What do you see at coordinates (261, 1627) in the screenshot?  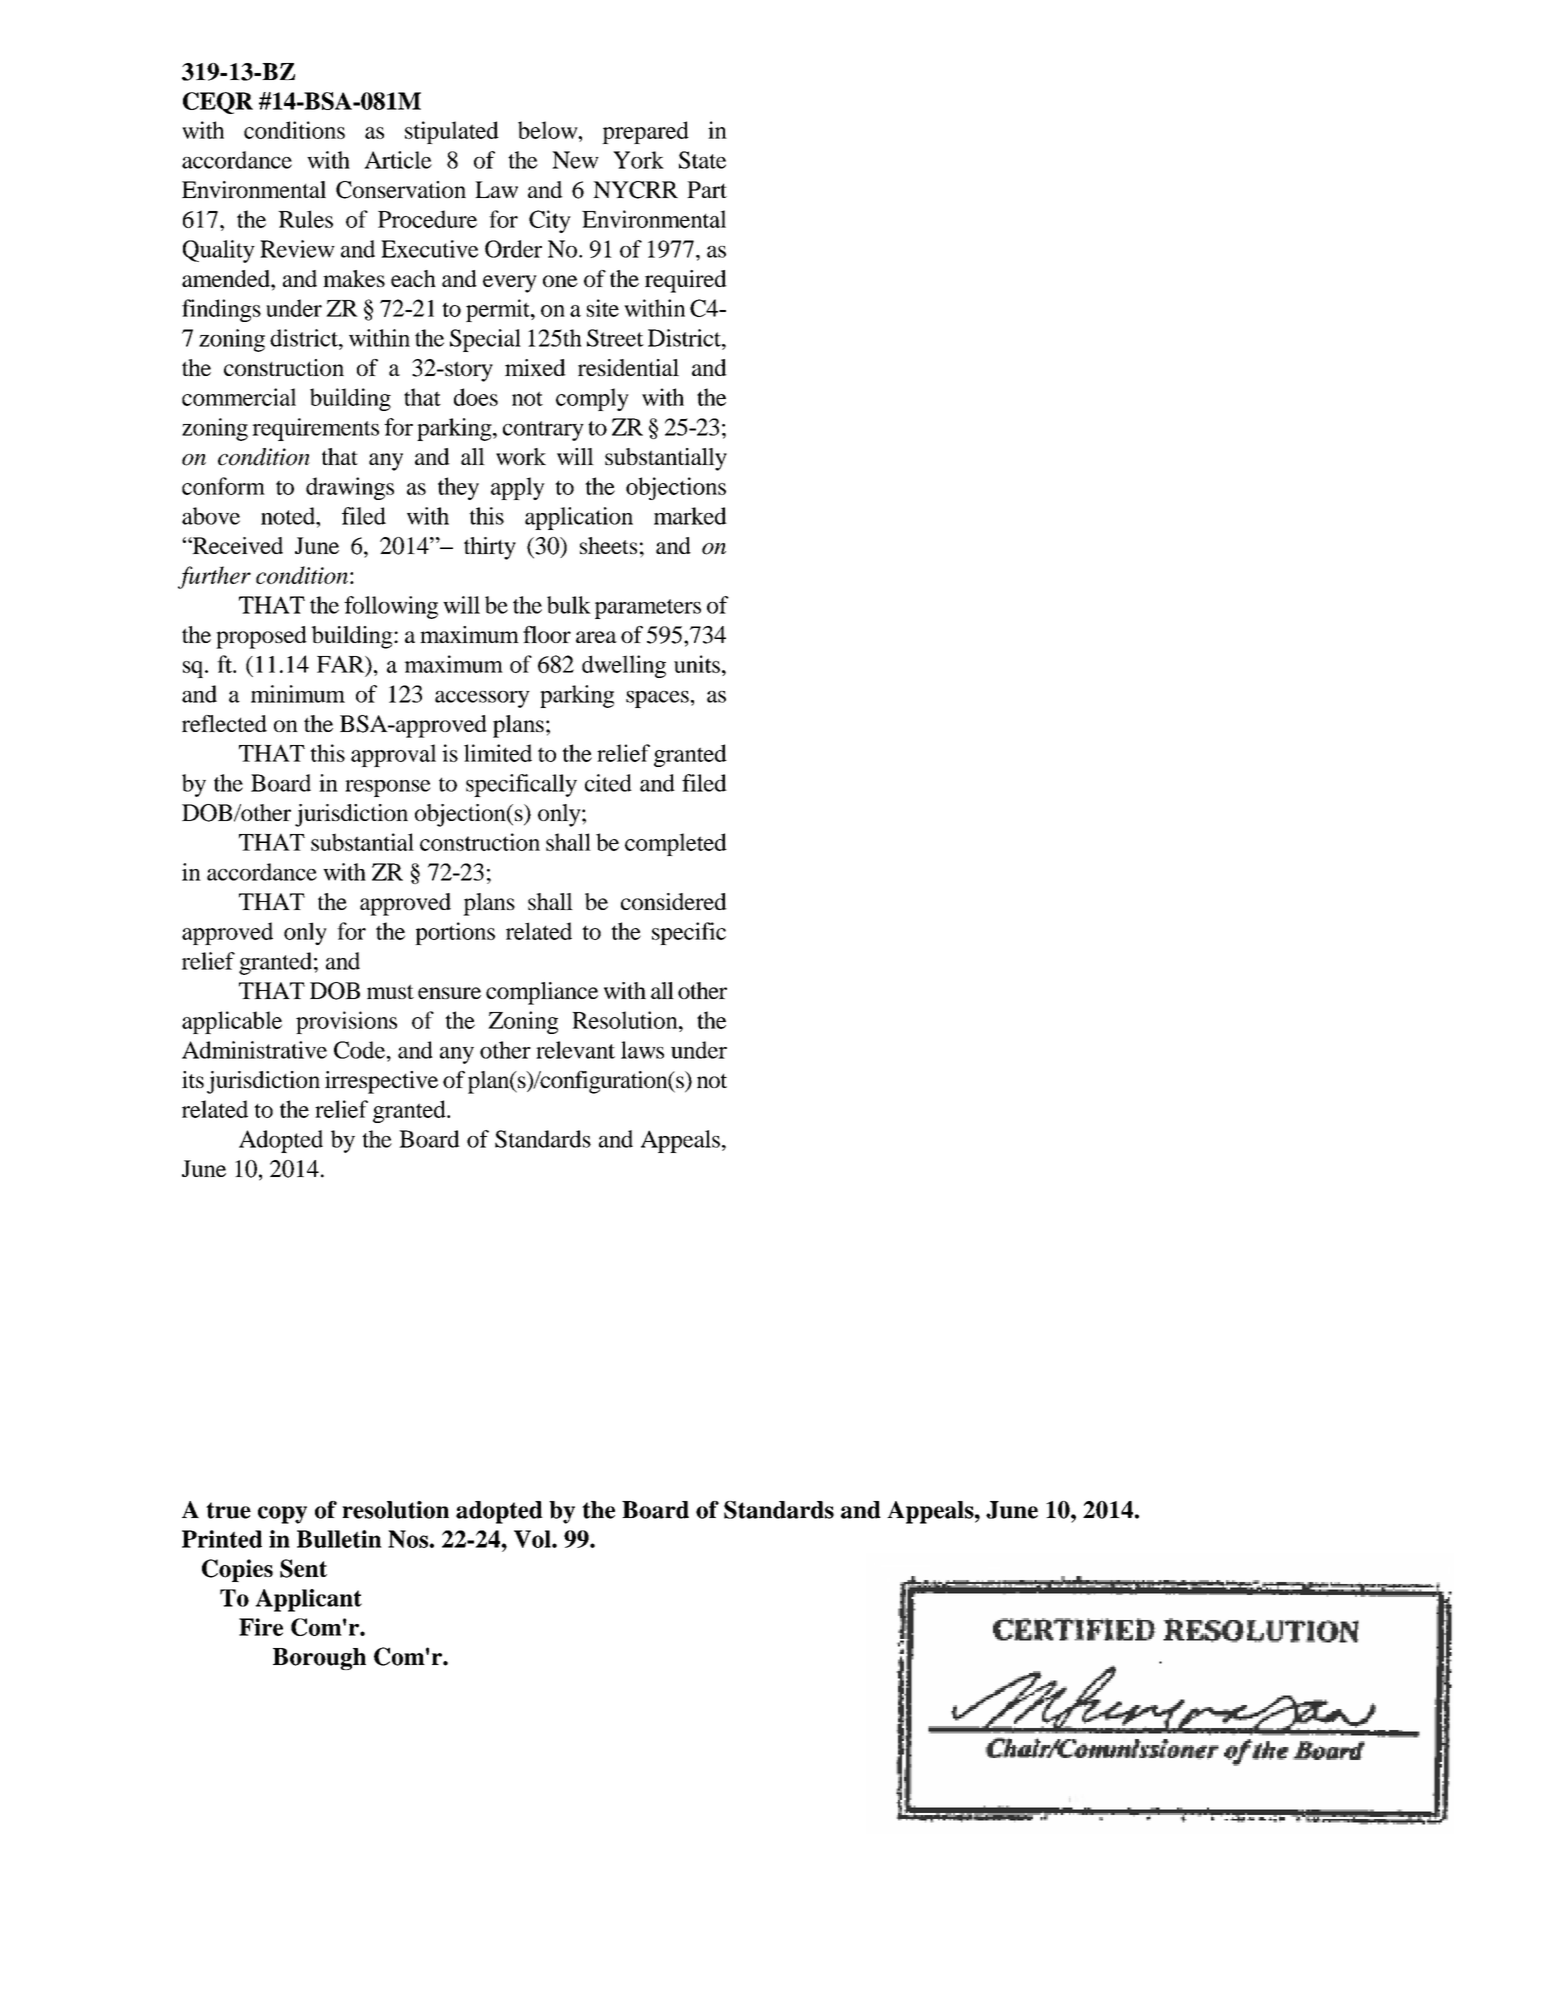 I see `Fire` at bounding box center [261, 1627].
